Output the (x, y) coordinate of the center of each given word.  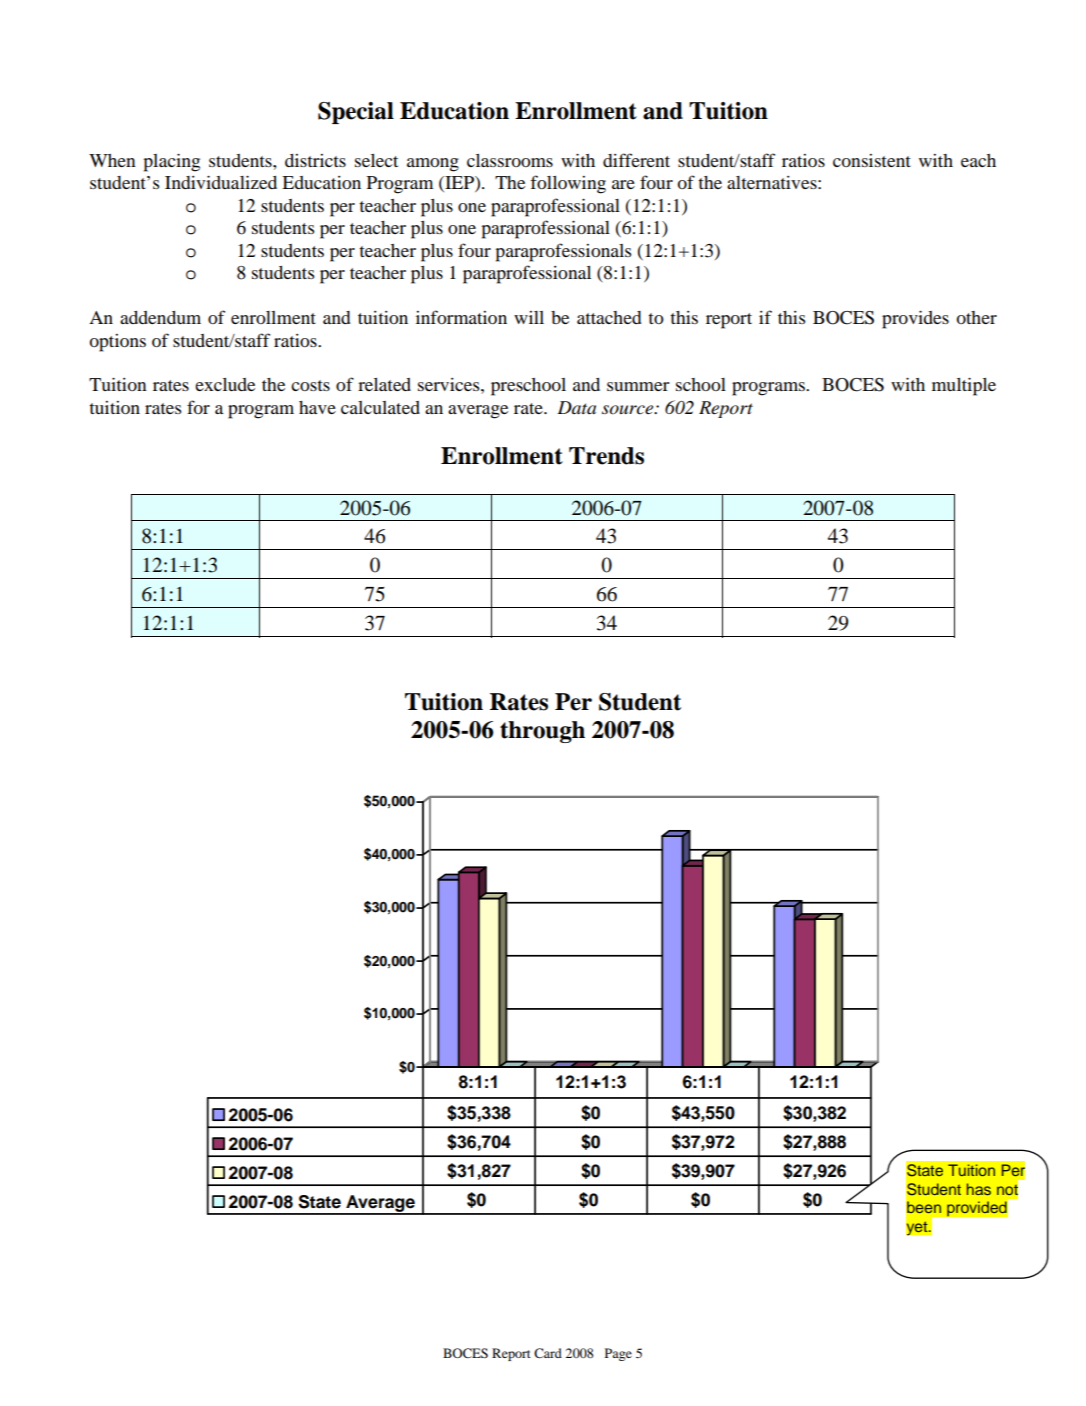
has (979, 1189)
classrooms (510, 160)
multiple (964, 386)
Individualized (221, 182)
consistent (872, 160)
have (317, 407)
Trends (606, 456)
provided (977, 1209)
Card (548, 1353)
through (542, 732)
